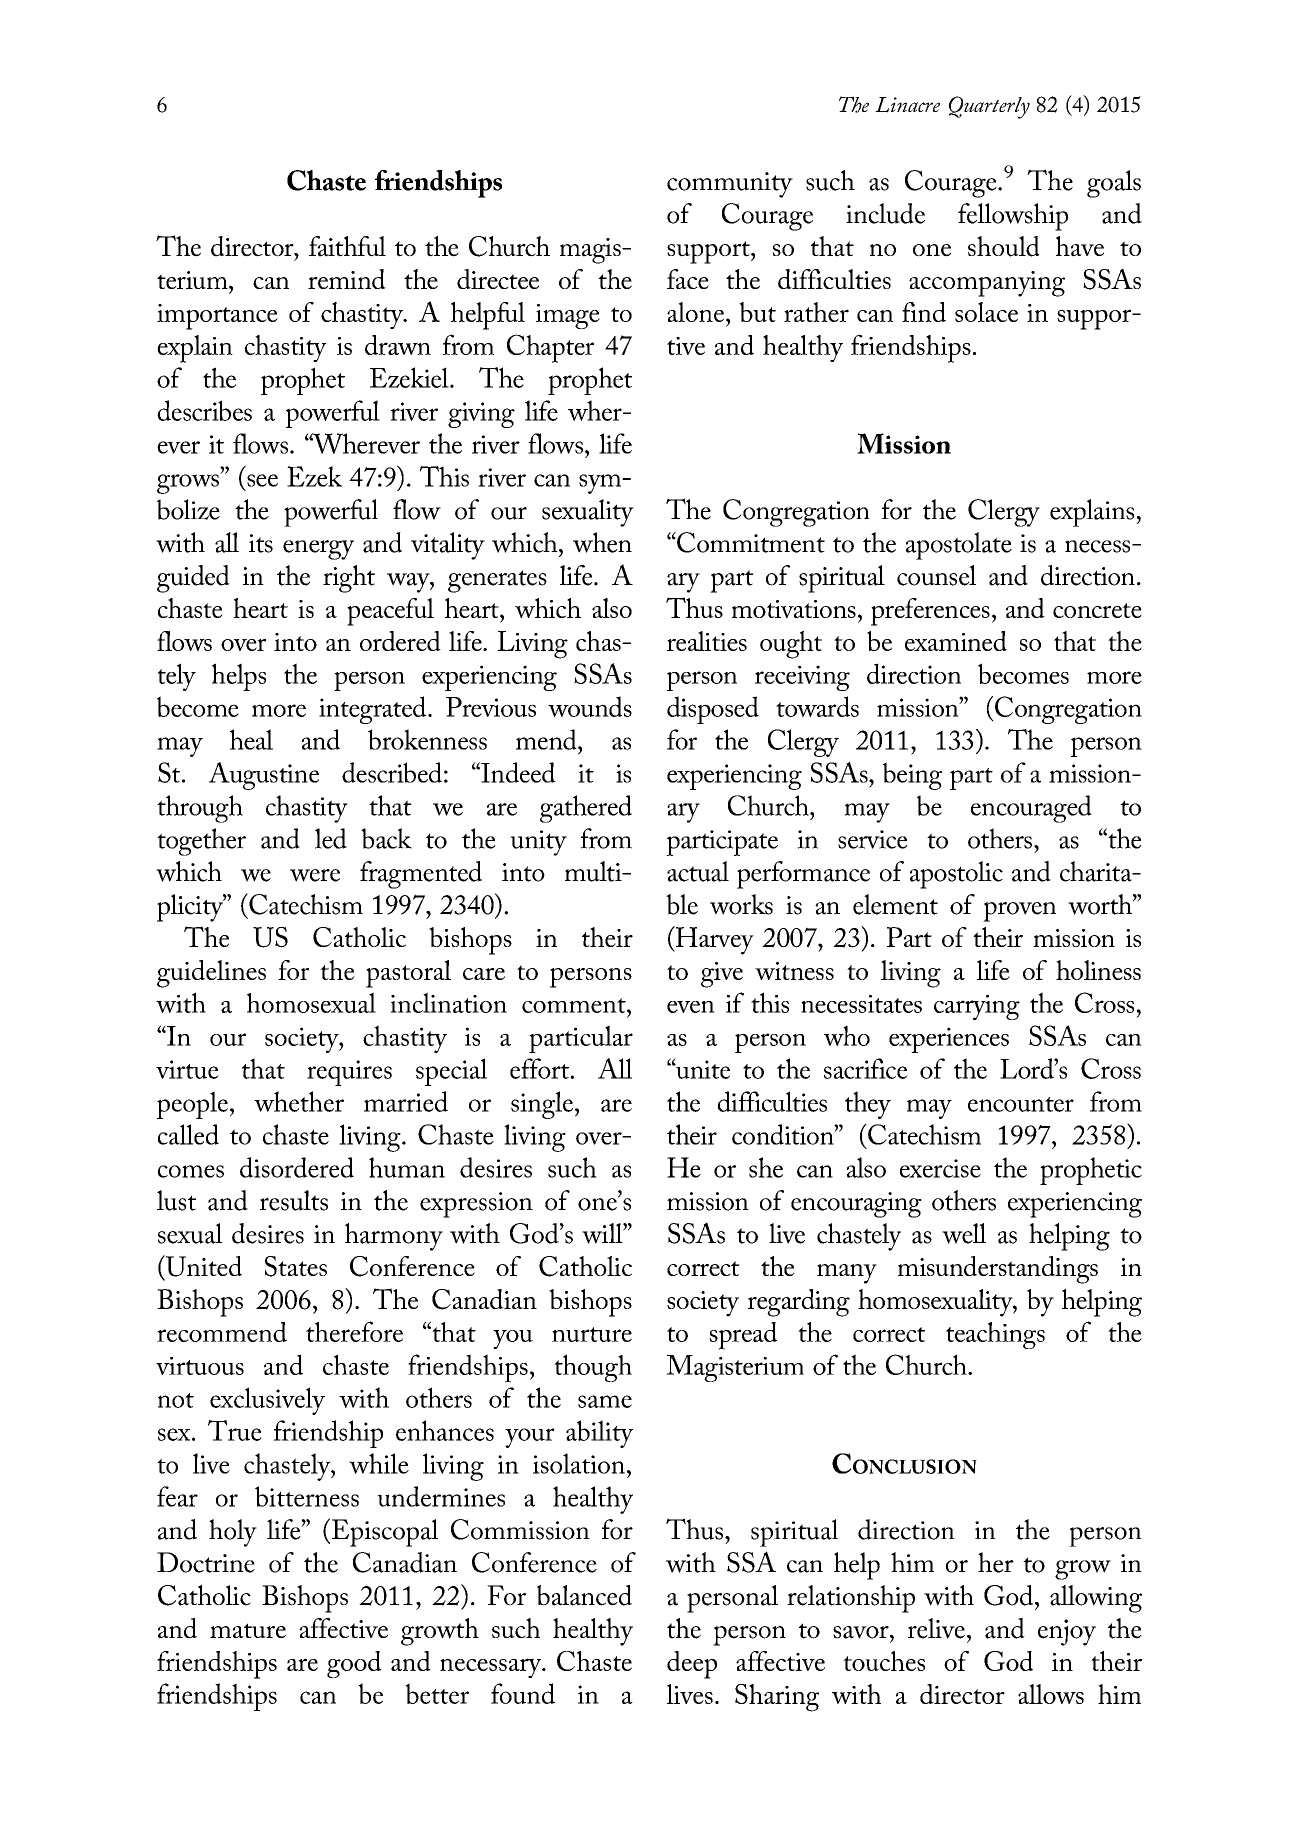 This document has height=1843, width=1306. I want to click on enjoy, so click(1067, 1632).
